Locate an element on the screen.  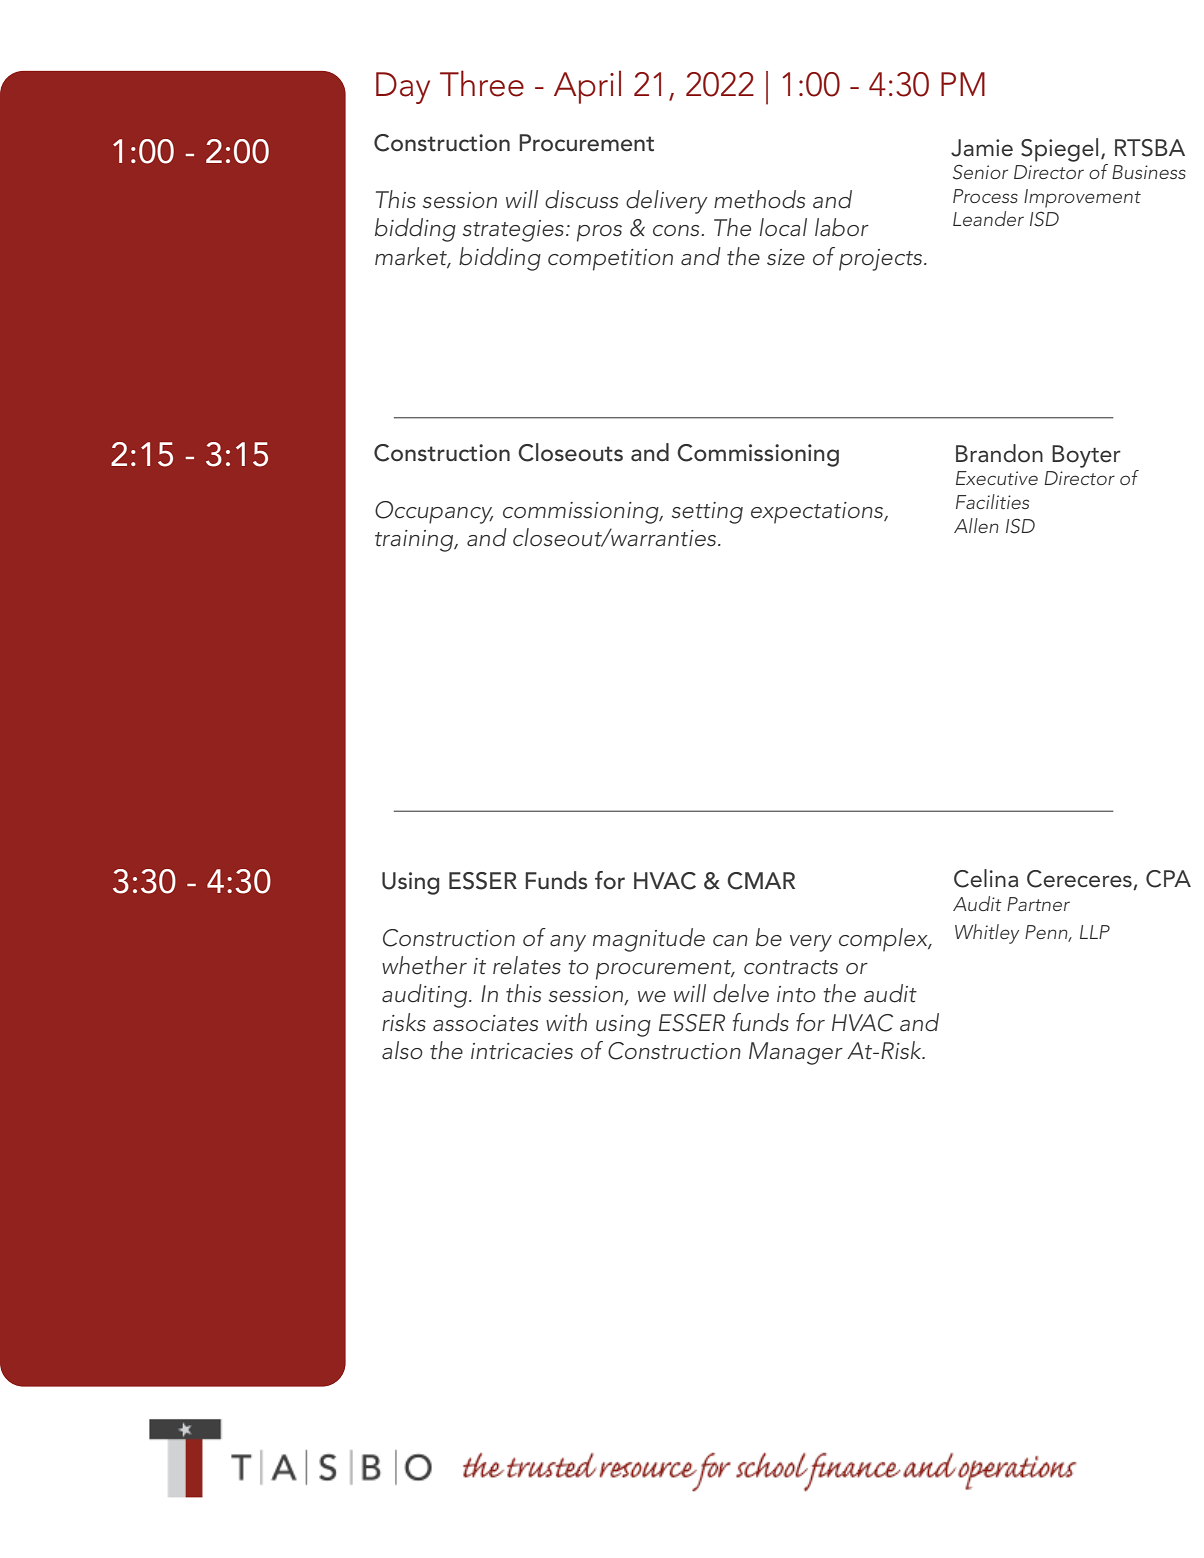
Brandon is located at coordinates (999, 453).
